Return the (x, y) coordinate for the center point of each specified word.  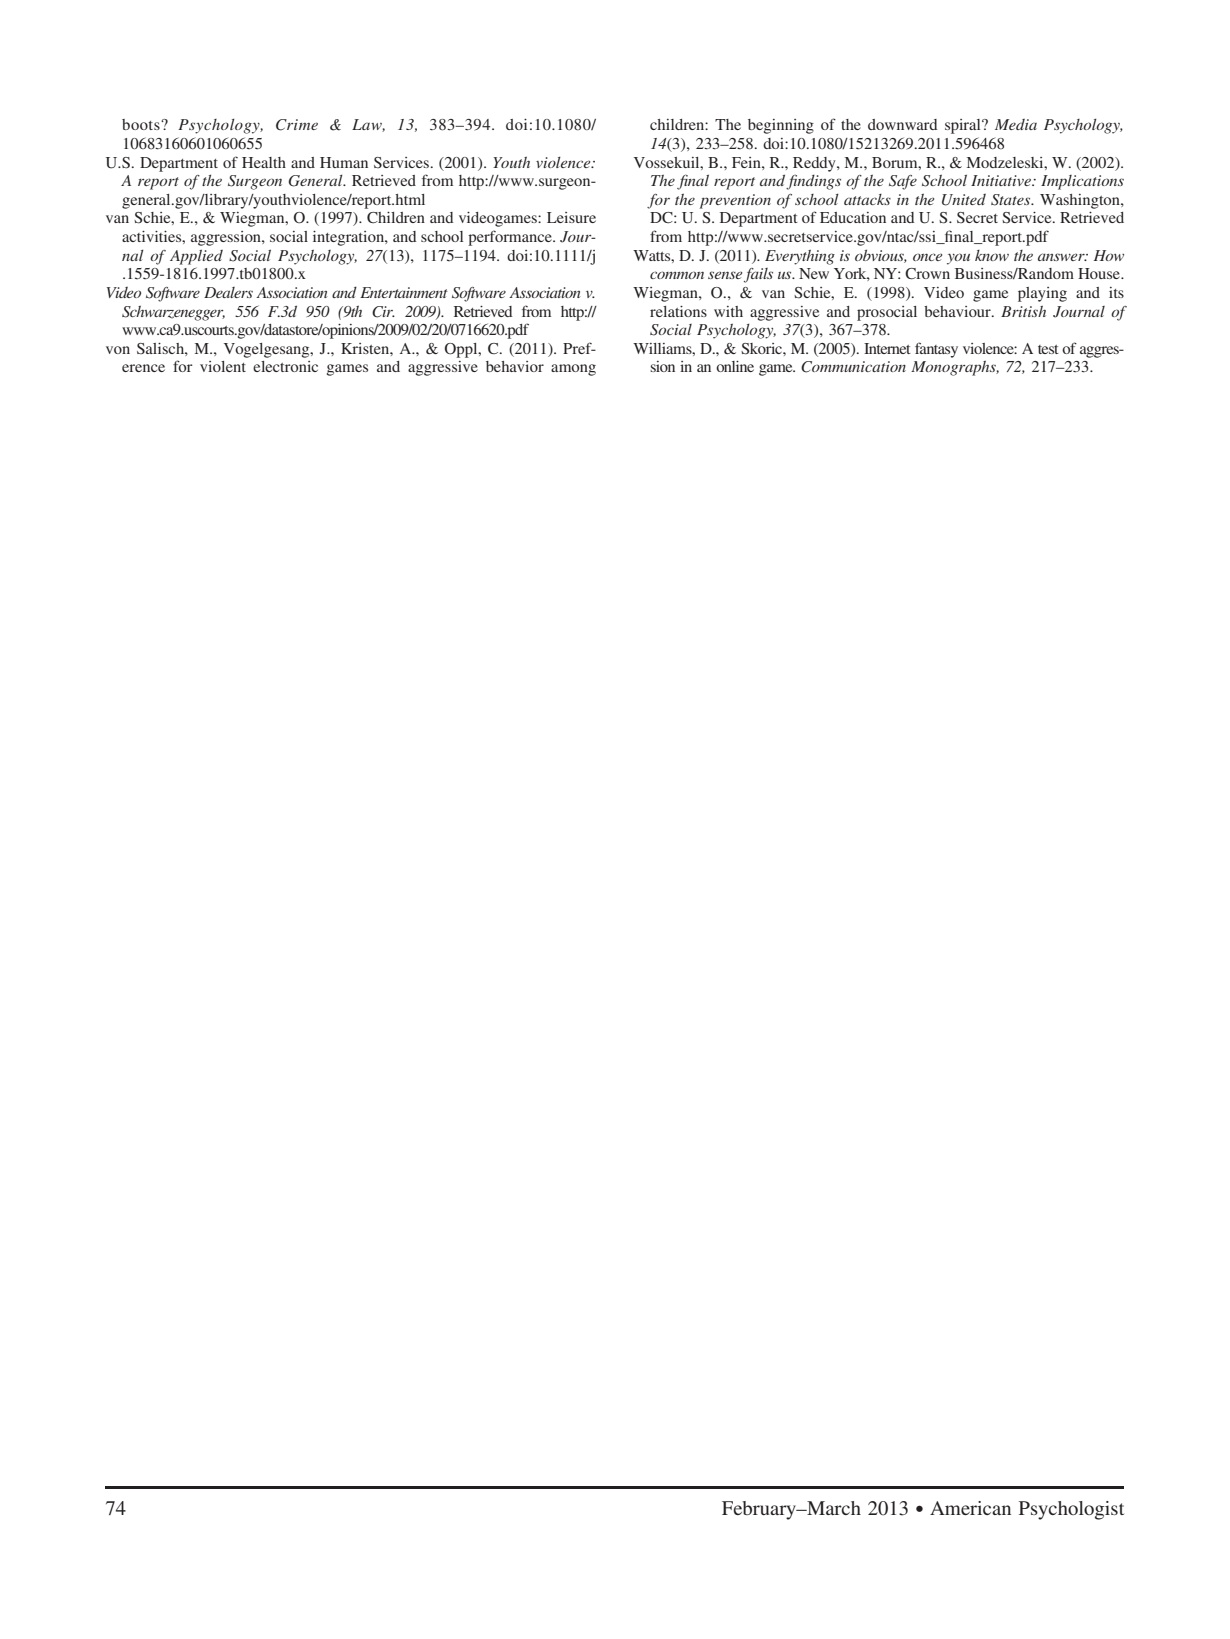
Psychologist (1071, 1510)
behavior (515, 366)
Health (264, 162)
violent (223, 366)
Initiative (1002, 180)
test (1048, 349)
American (970, 1508)
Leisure (571, 217)
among (573, 370)
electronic (285, 366)
